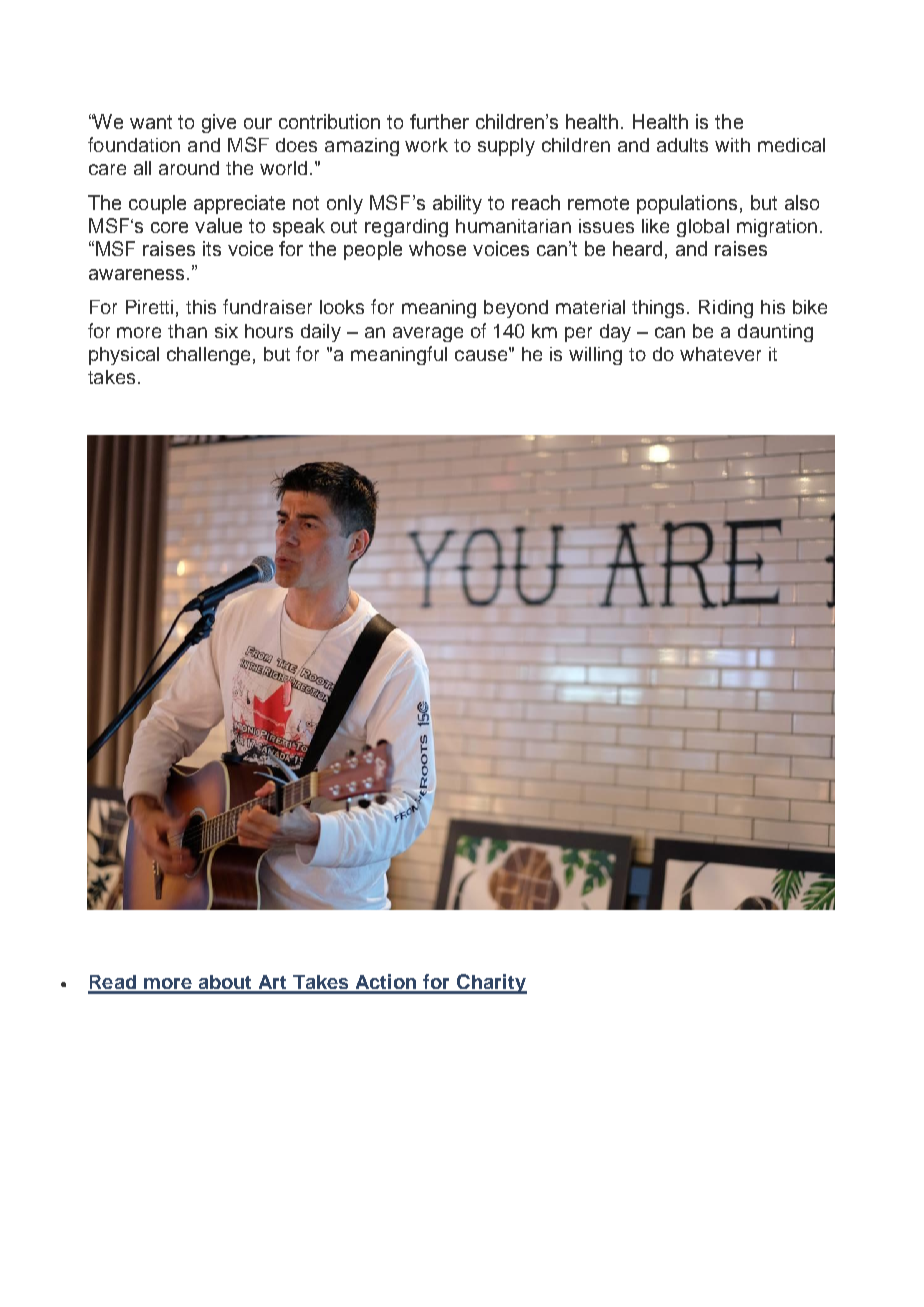 The image size is (924, 1307). Describe the element at coordinates (482, 354) in the page. I see `cause` at that location.
